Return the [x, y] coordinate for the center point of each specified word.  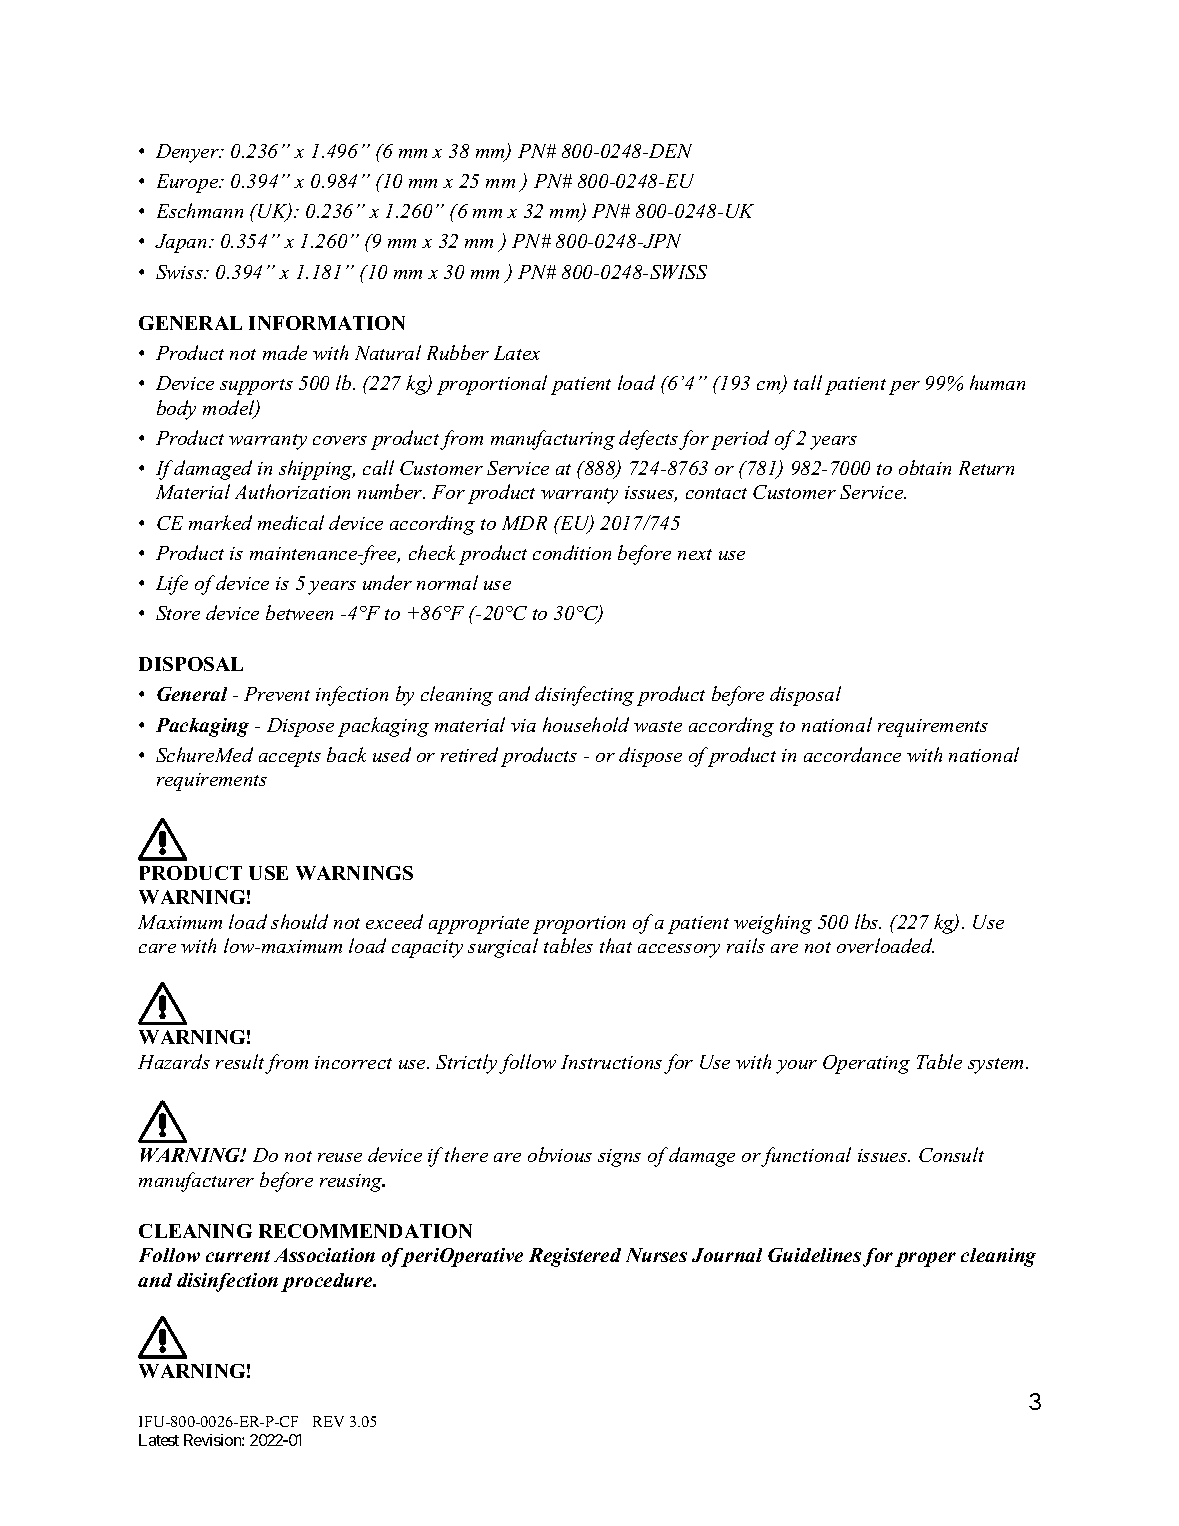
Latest [159, 1440]
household [586, 724]
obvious [560, 1154]
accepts [290, 759]
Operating [866, 1064]
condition [572, 552]
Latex [517, 353]
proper [925, 1259]
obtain [925, 467]
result [240, 1061]
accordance [852, 754]
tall [808, 382]
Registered [575, 1257]
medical [291, 522]
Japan [182, 243]
